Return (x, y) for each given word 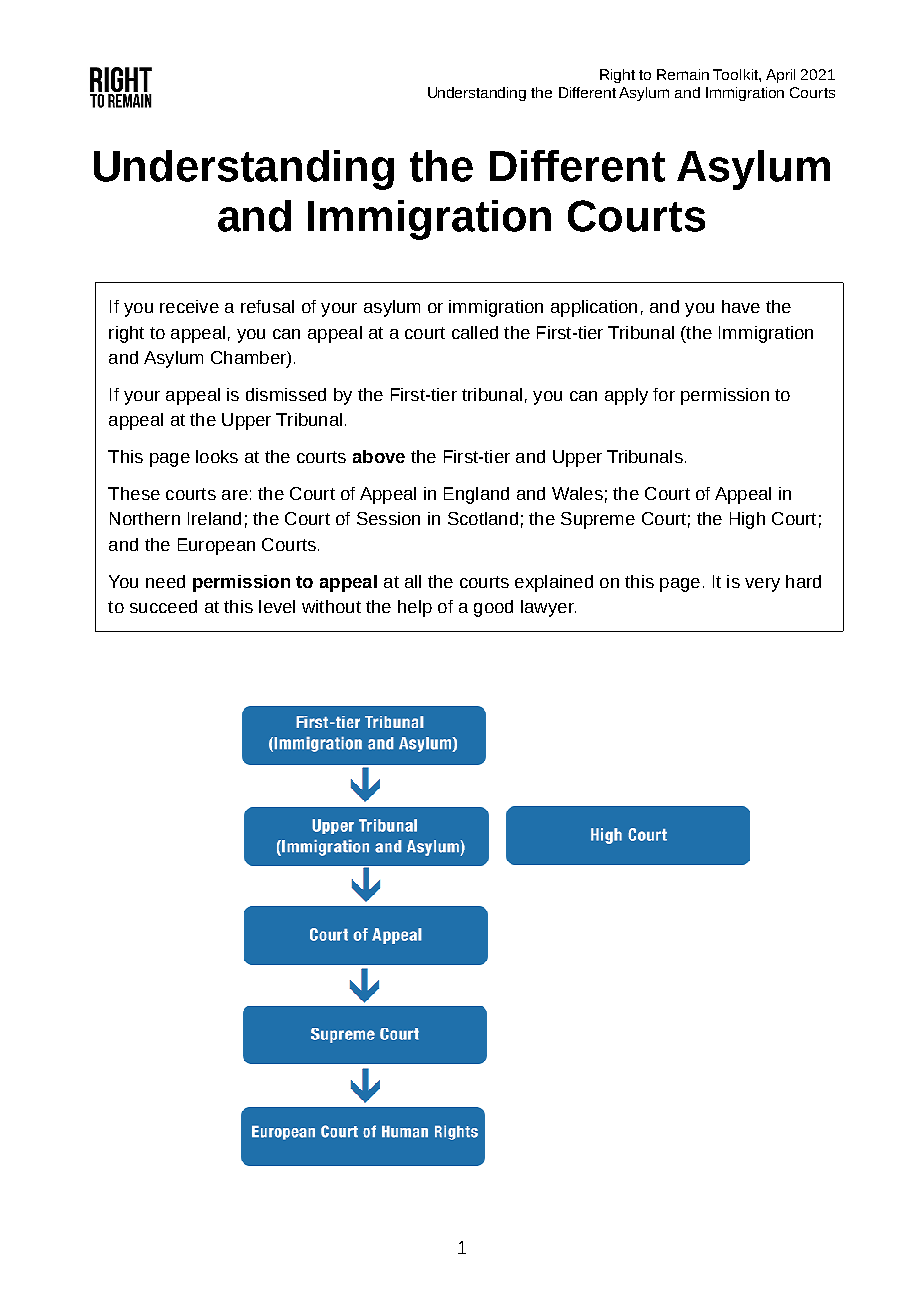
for (664, 394)
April (780, 76)
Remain (683, 74)
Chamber (249, 359)
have (741, 306)
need (165, 581)
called (475, 332)
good (493, 608)
